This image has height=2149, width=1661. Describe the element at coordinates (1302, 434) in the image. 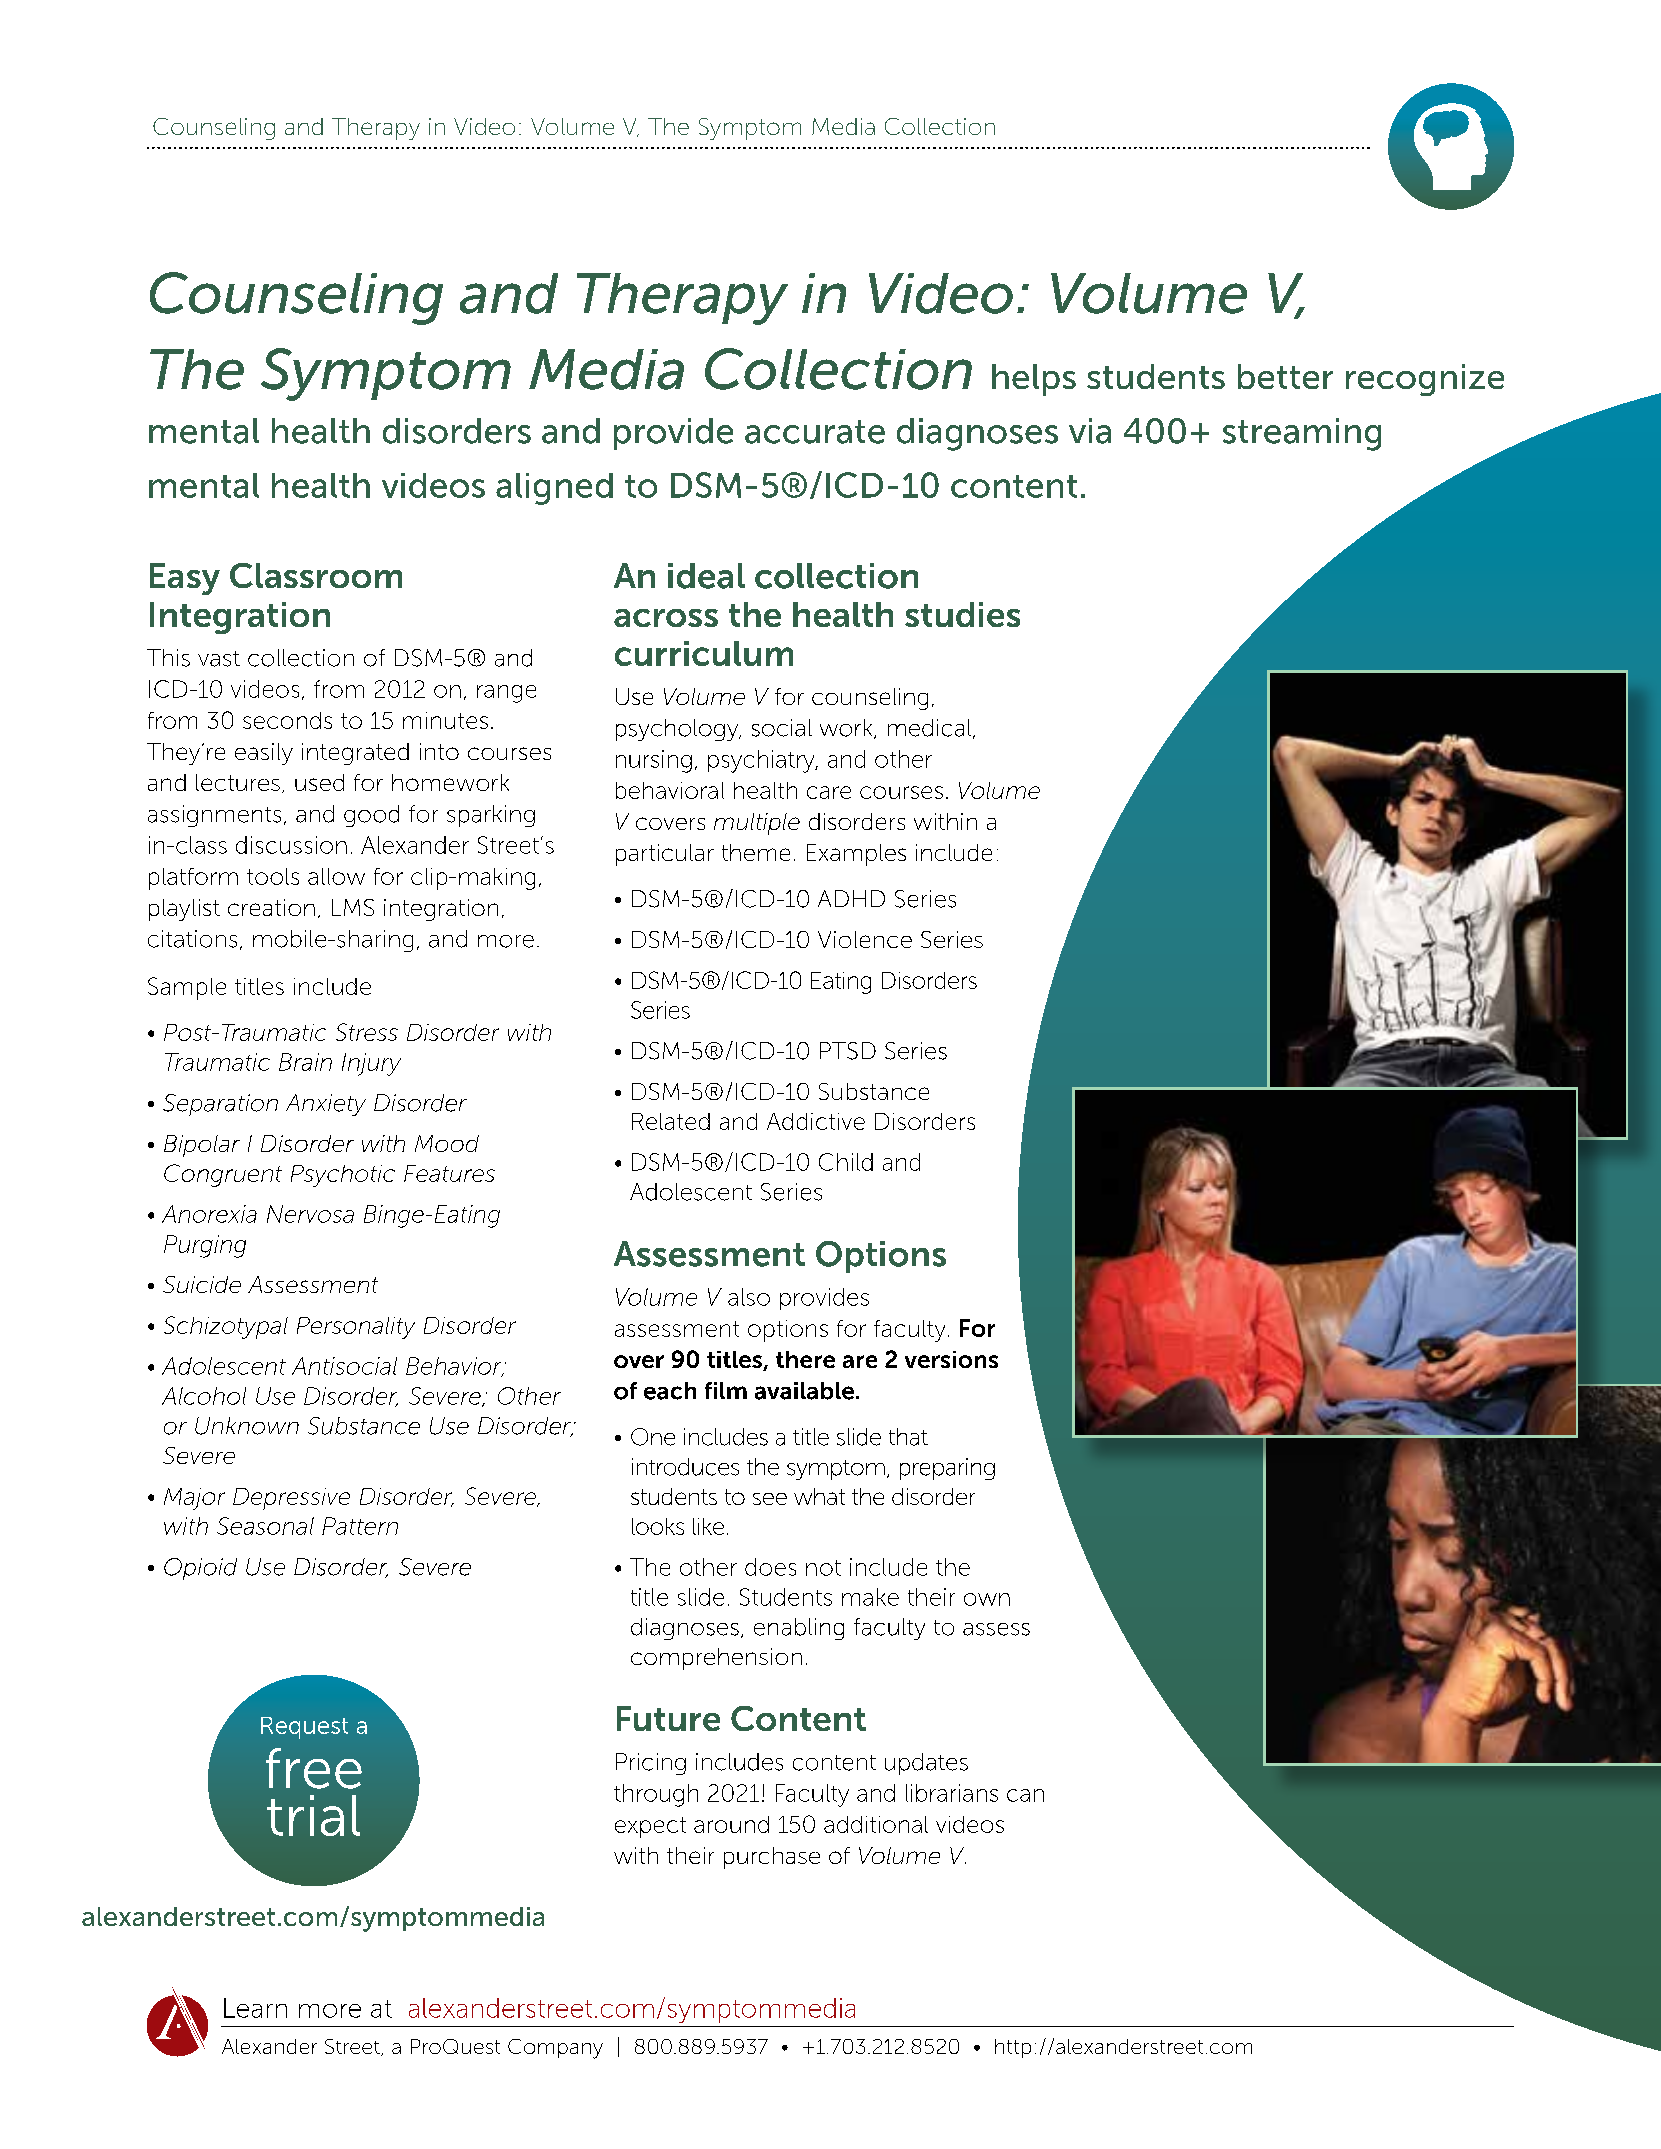

I see `streaming` at that location.
